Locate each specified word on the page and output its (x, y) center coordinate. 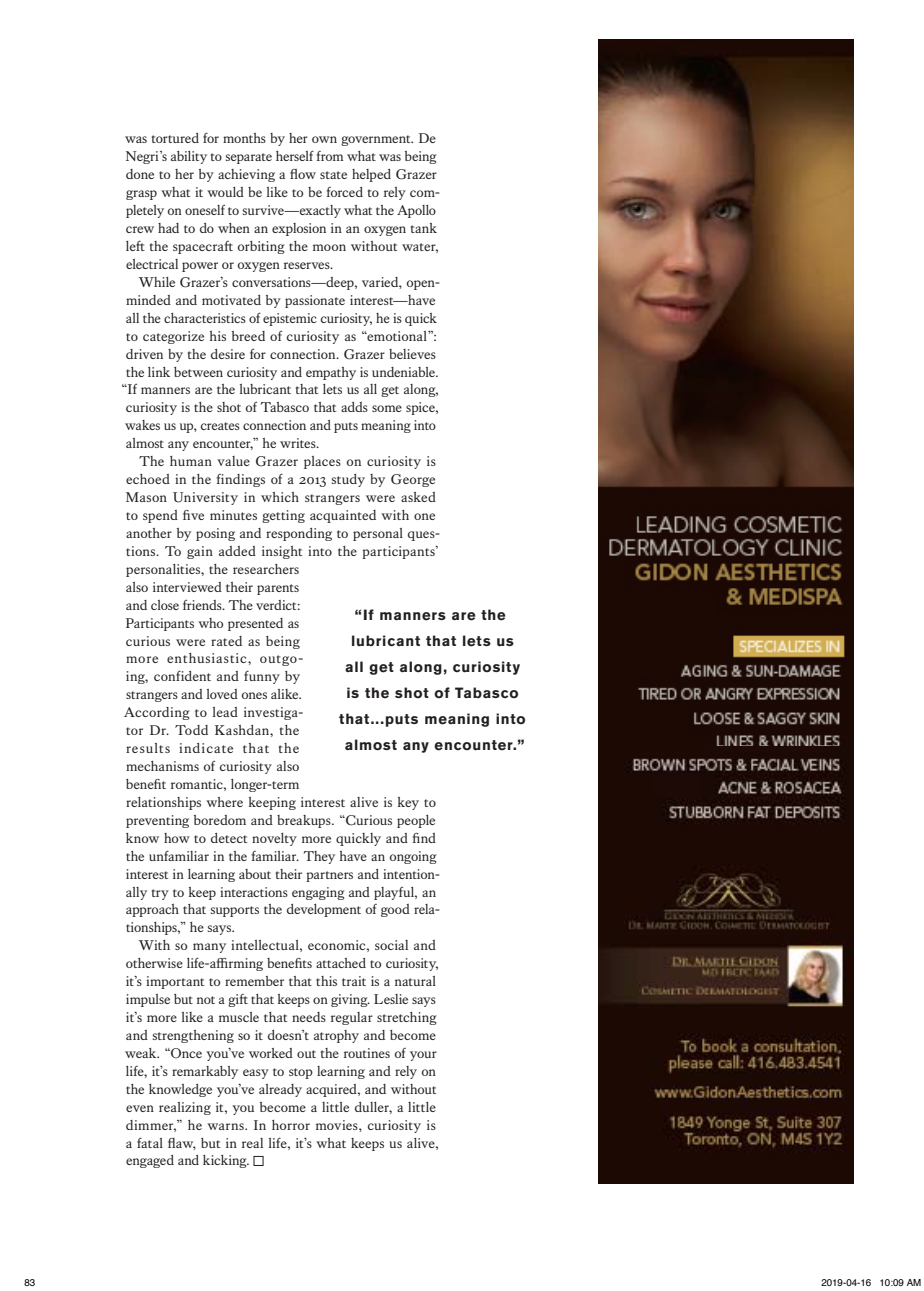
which (280, 497)
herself (295, 155)
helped (371, 175)
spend (160, 516)
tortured (175, 138)
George (413, 480)
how (177, 838)
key (408, 803)
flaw (182, 1144)
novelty (274, 839)
